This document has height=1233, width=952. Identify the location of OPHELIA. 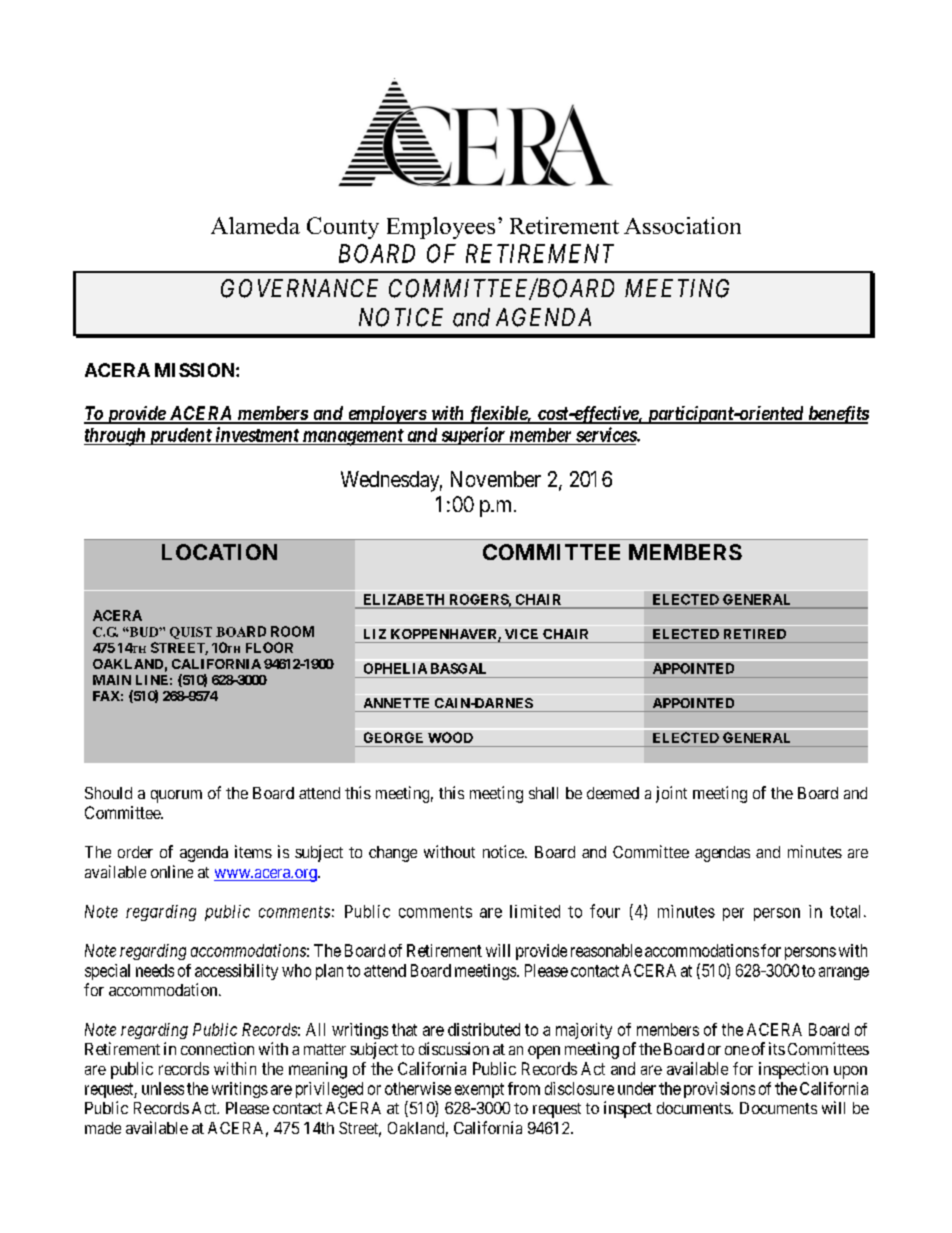
(395, 668).
